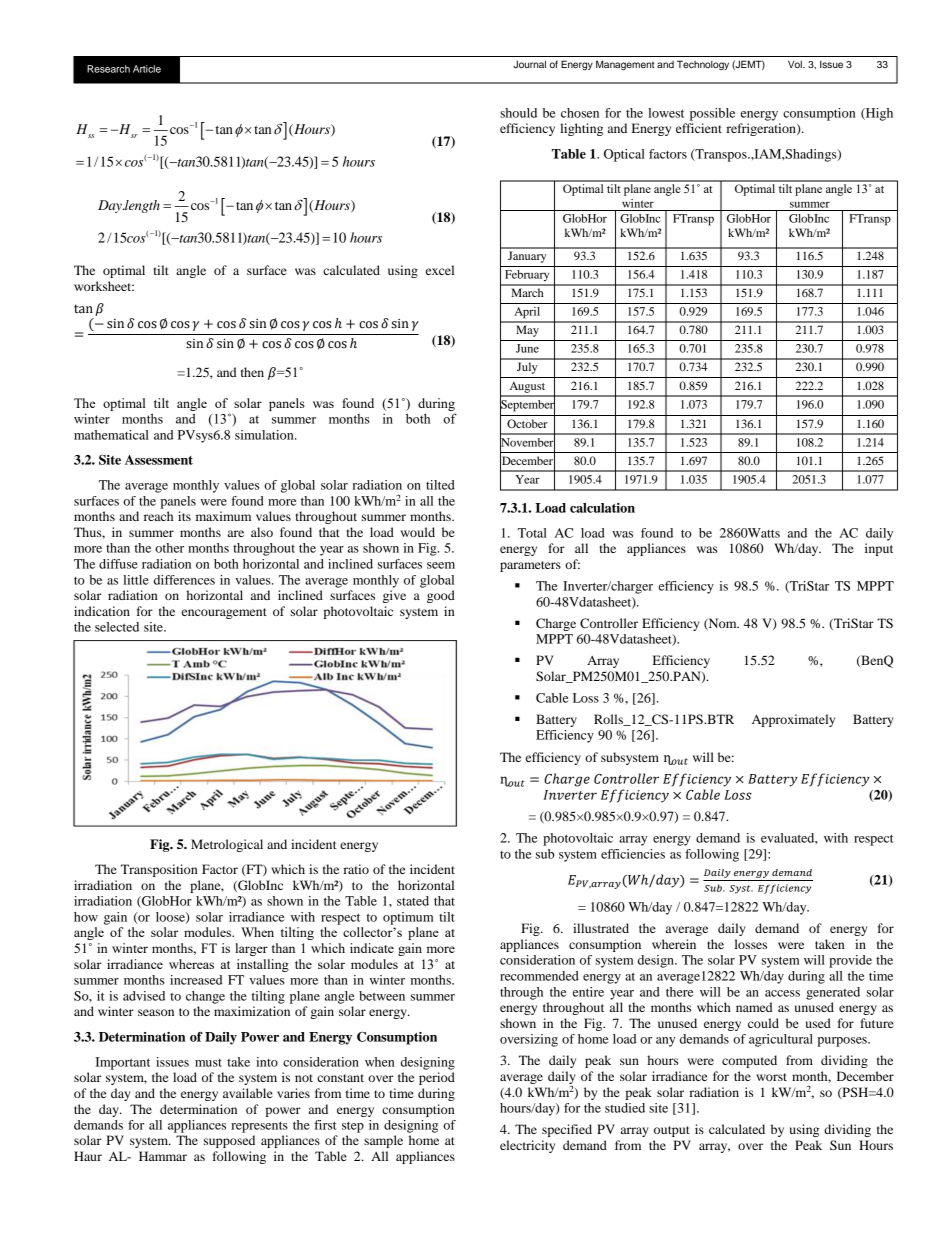  Describe the element at coordinates (712, 114) in the image. I see `possible` at that location.
